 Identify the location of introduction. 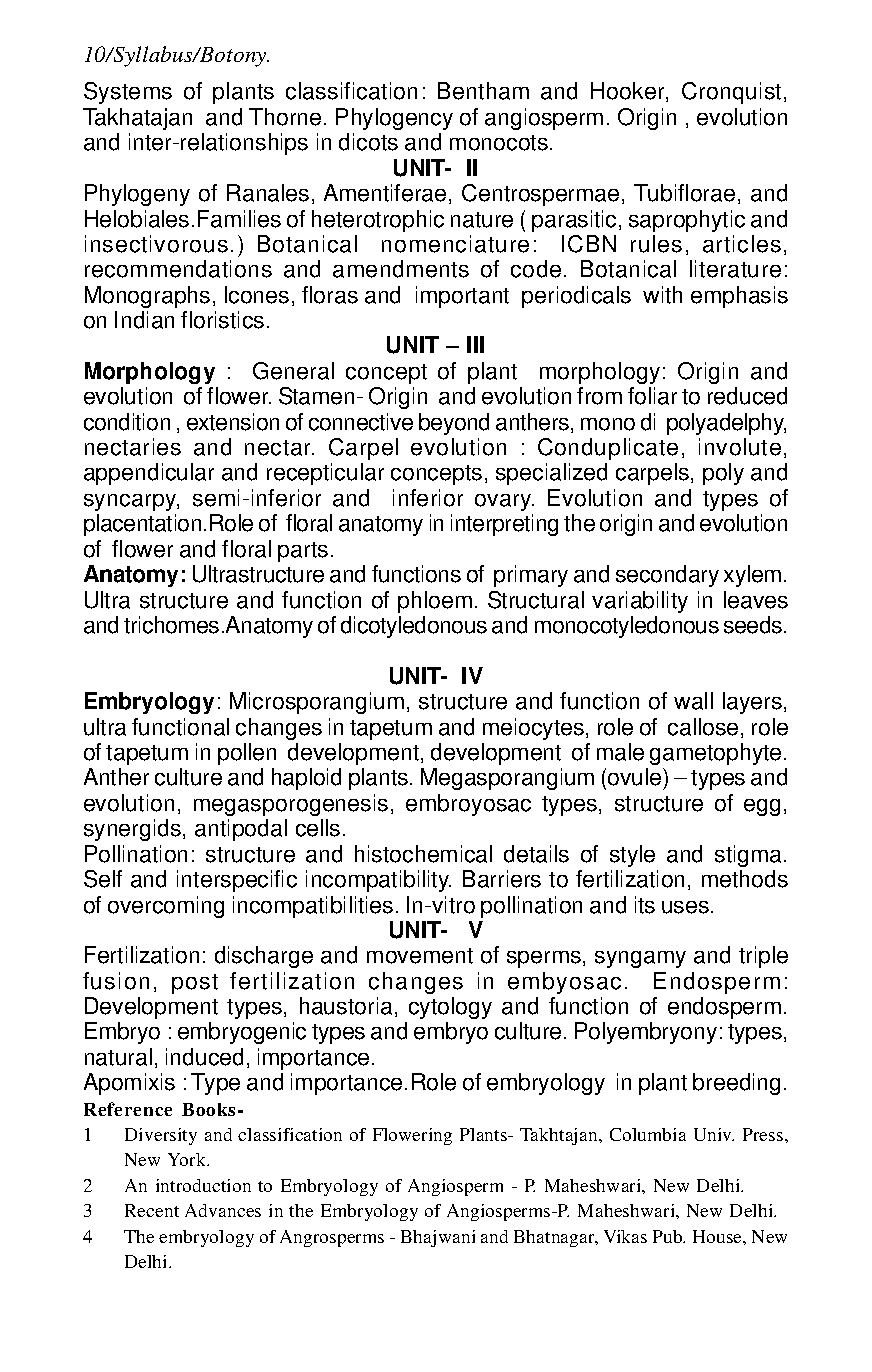
(203, 1185).
